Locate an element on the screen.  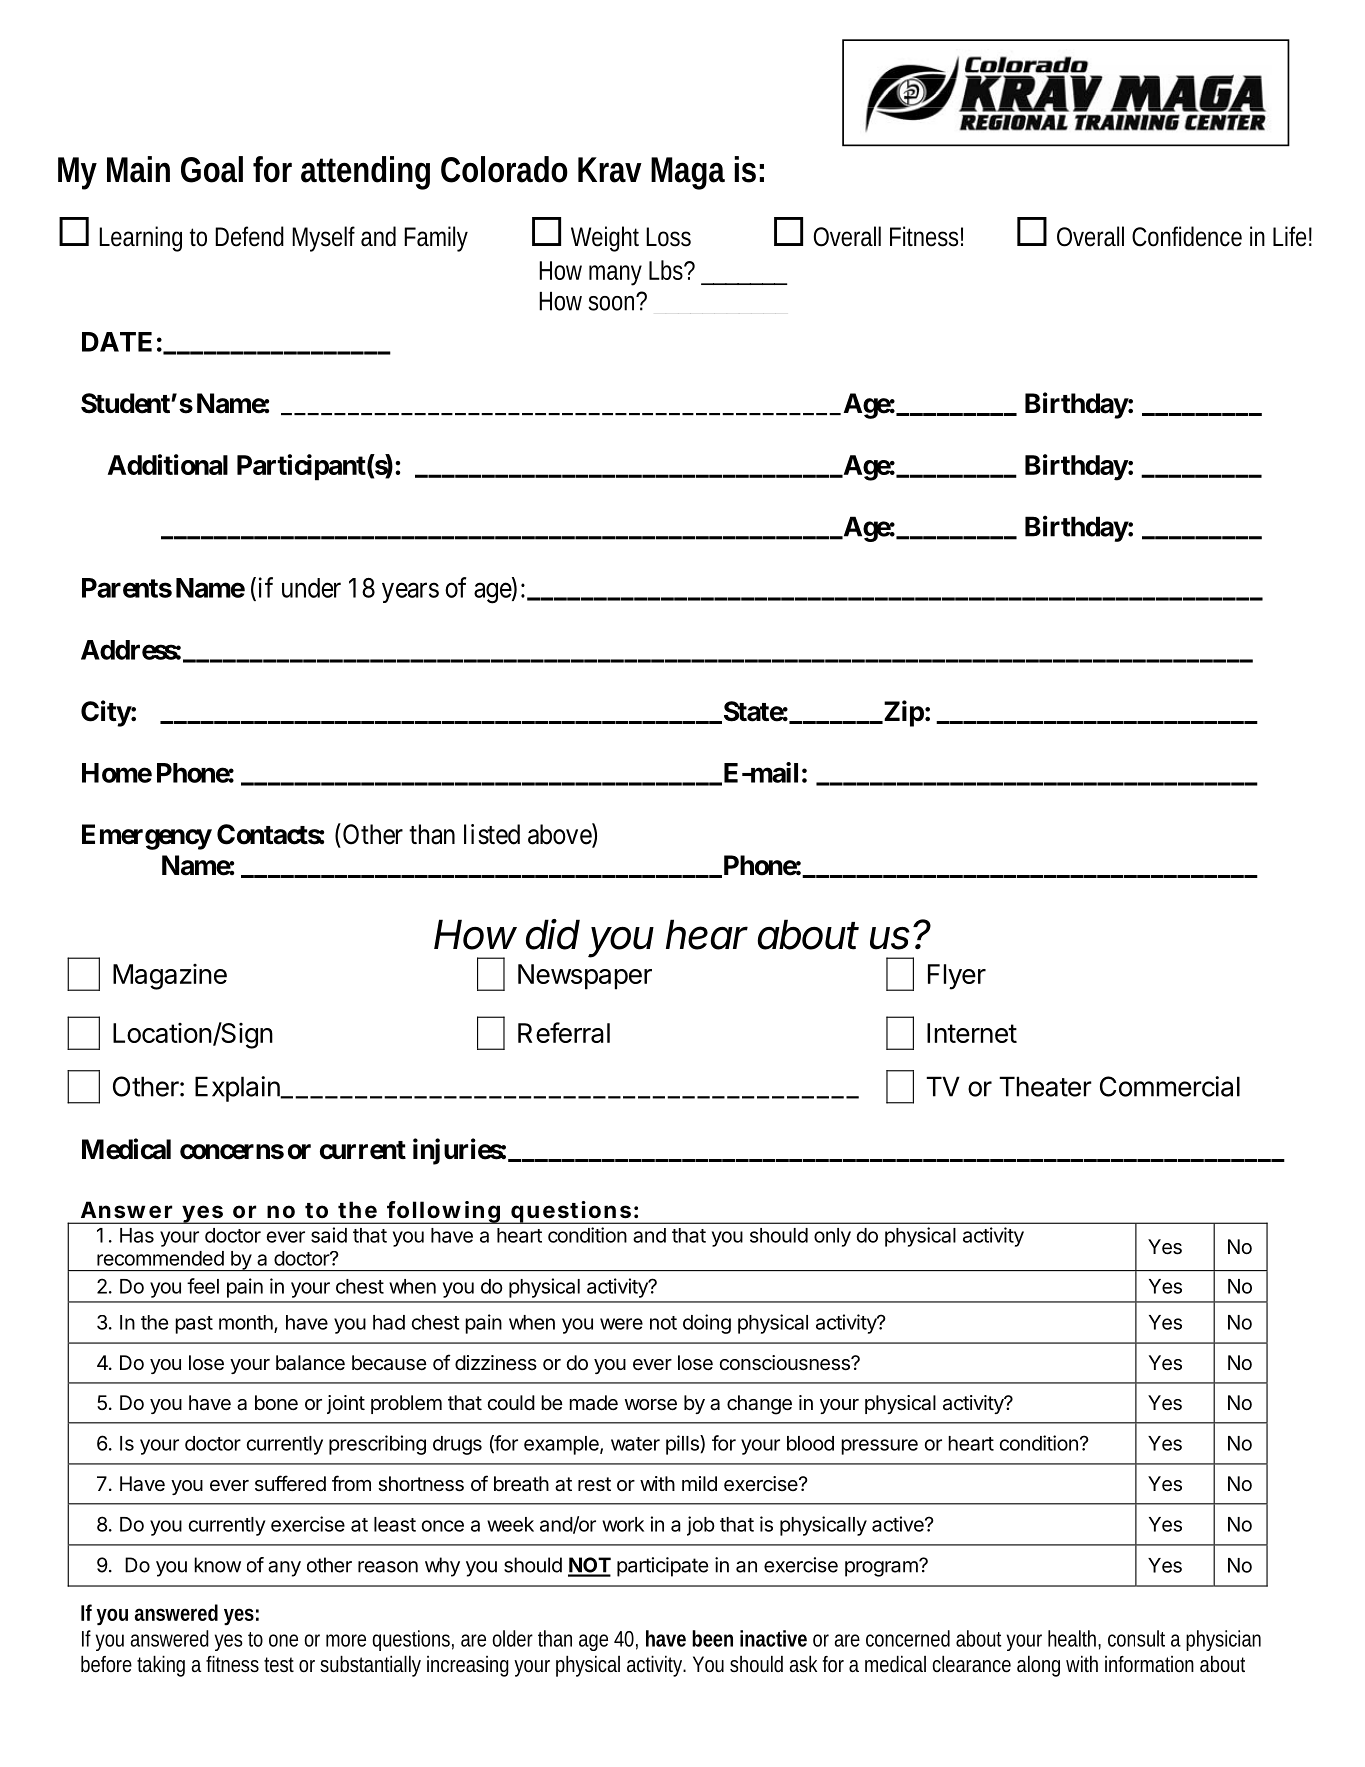
Internet is located at coordinates (972, 1033).
